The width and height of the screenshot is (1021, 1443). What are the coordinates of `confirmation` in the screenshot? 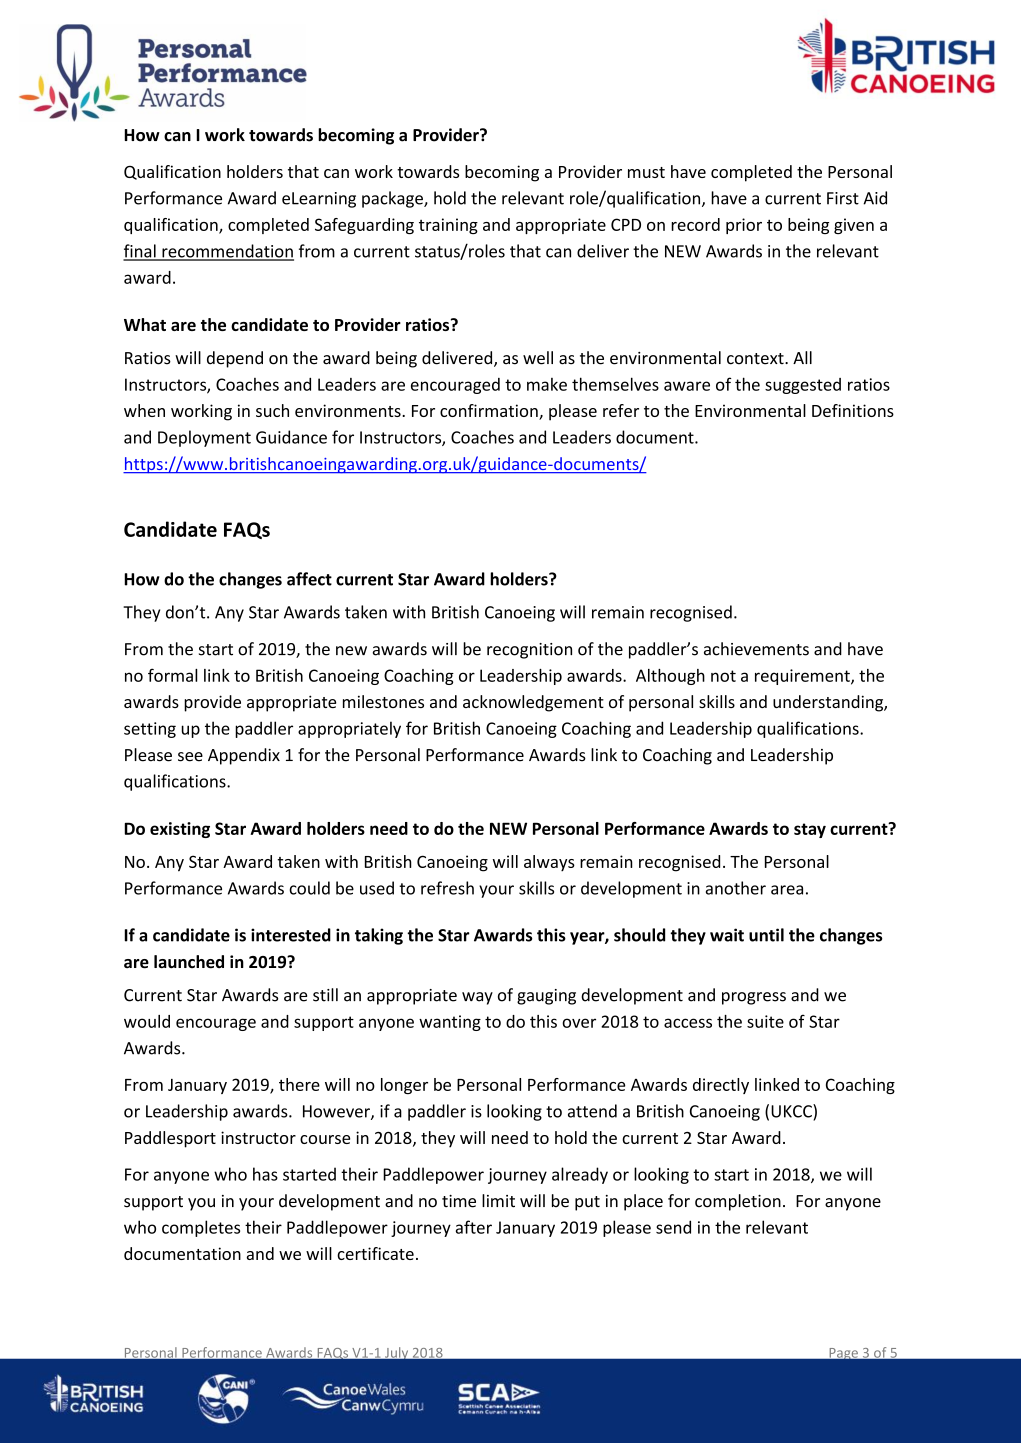 It's located at (490, 412).
